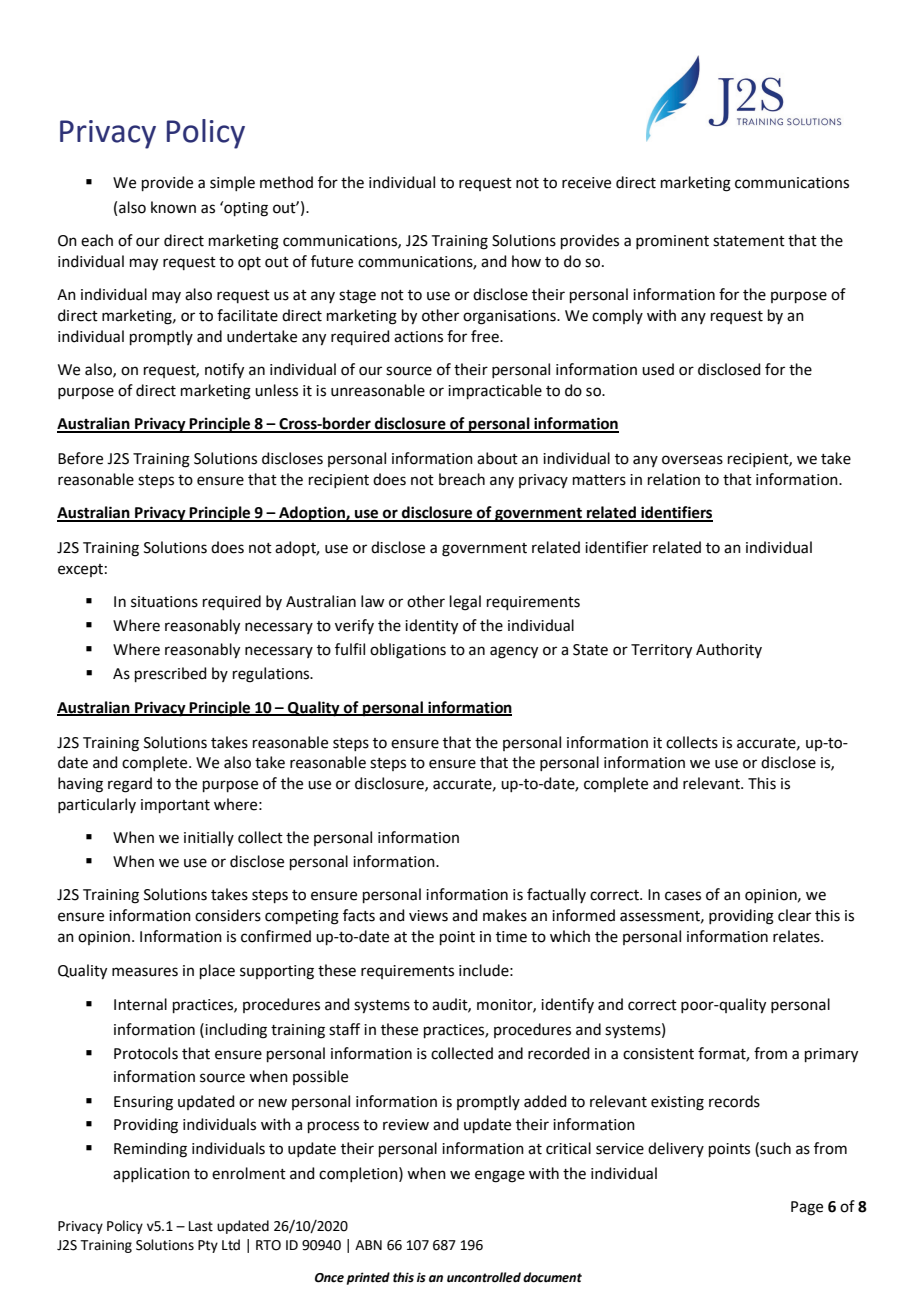 This document has height=1308, width=924. I want to click on how, so click(526, 261).
